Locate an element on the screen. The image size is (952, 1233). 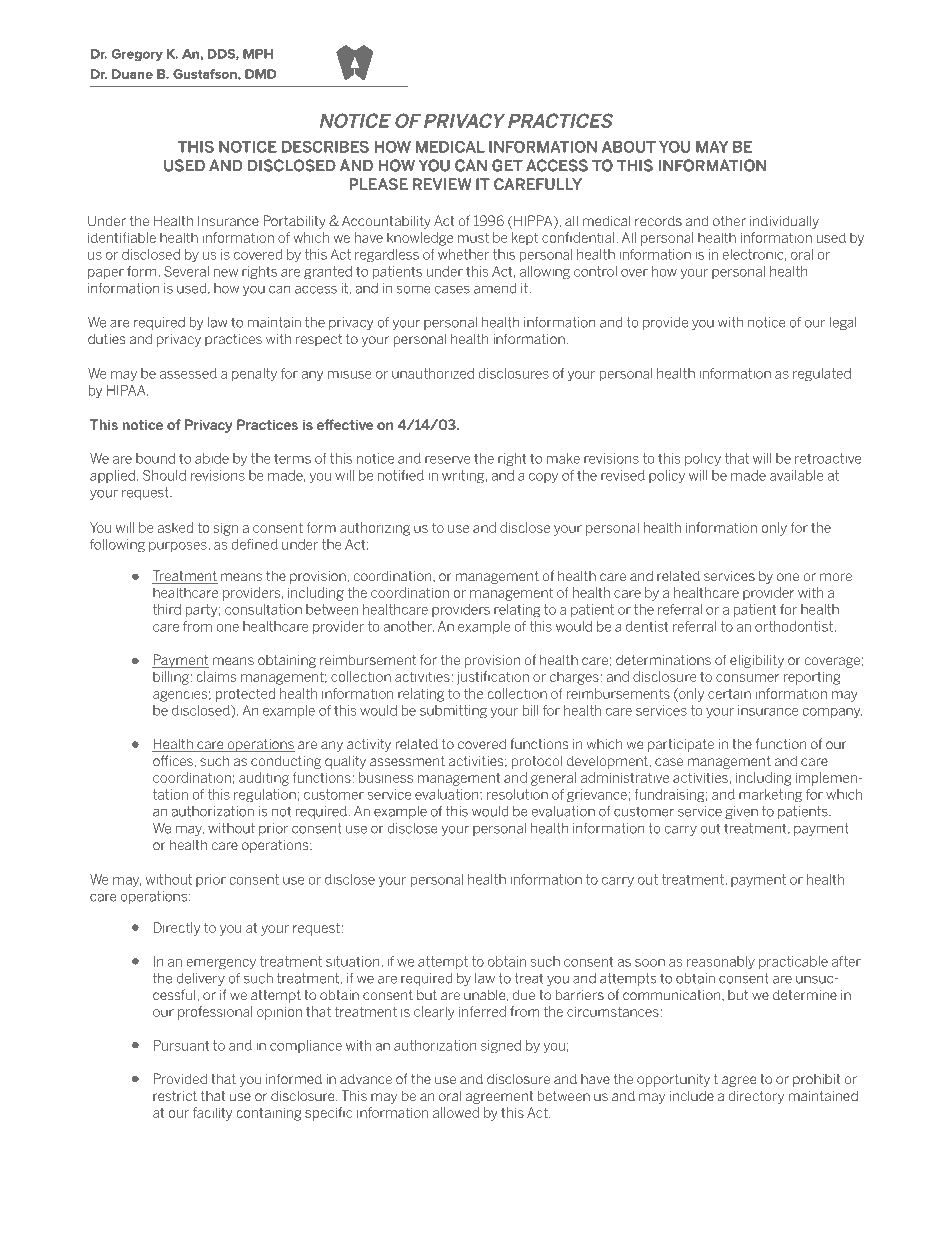
third is located at coordinates (167, 609).
